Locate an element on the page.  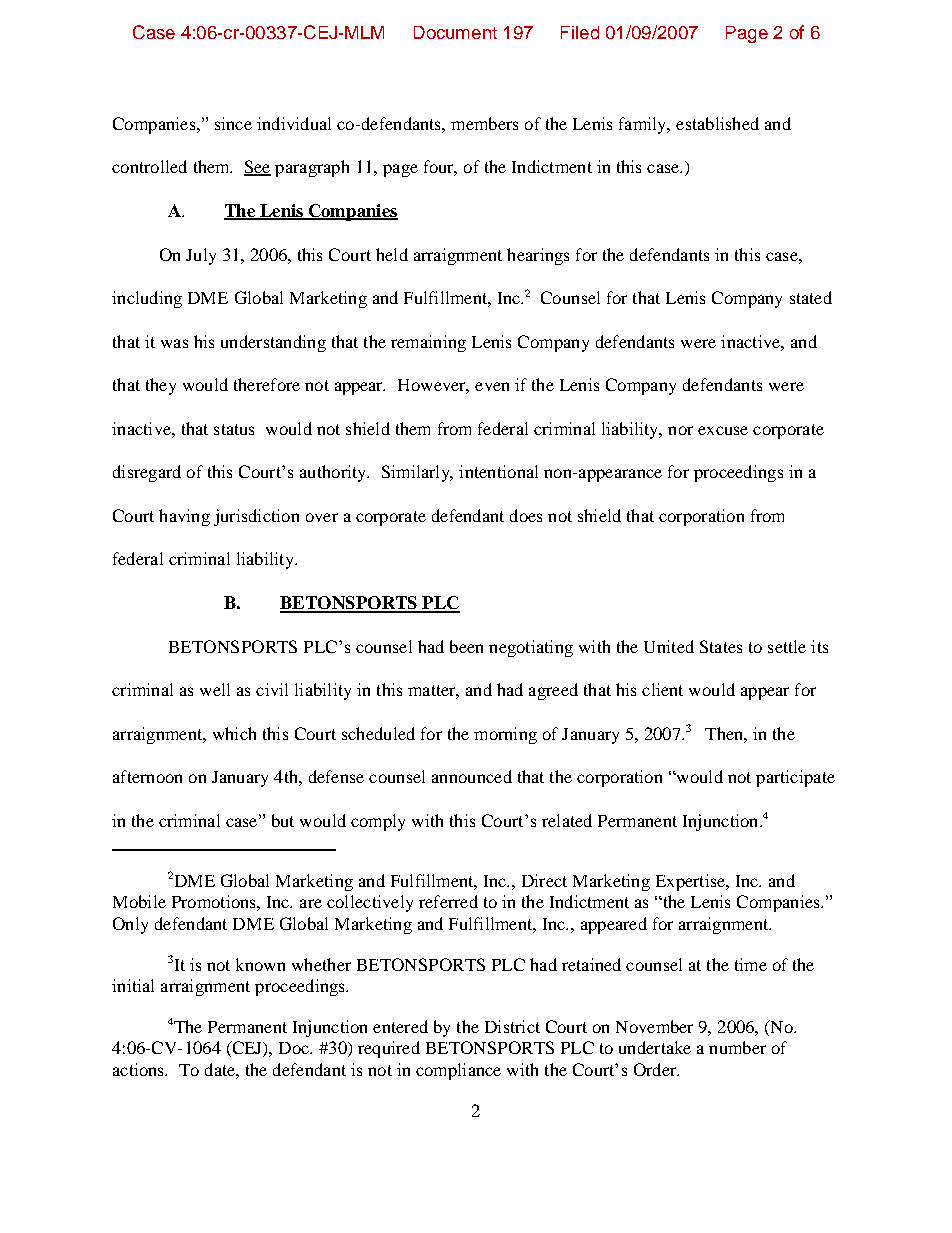
intentional is located at coordinates (498, 471).
